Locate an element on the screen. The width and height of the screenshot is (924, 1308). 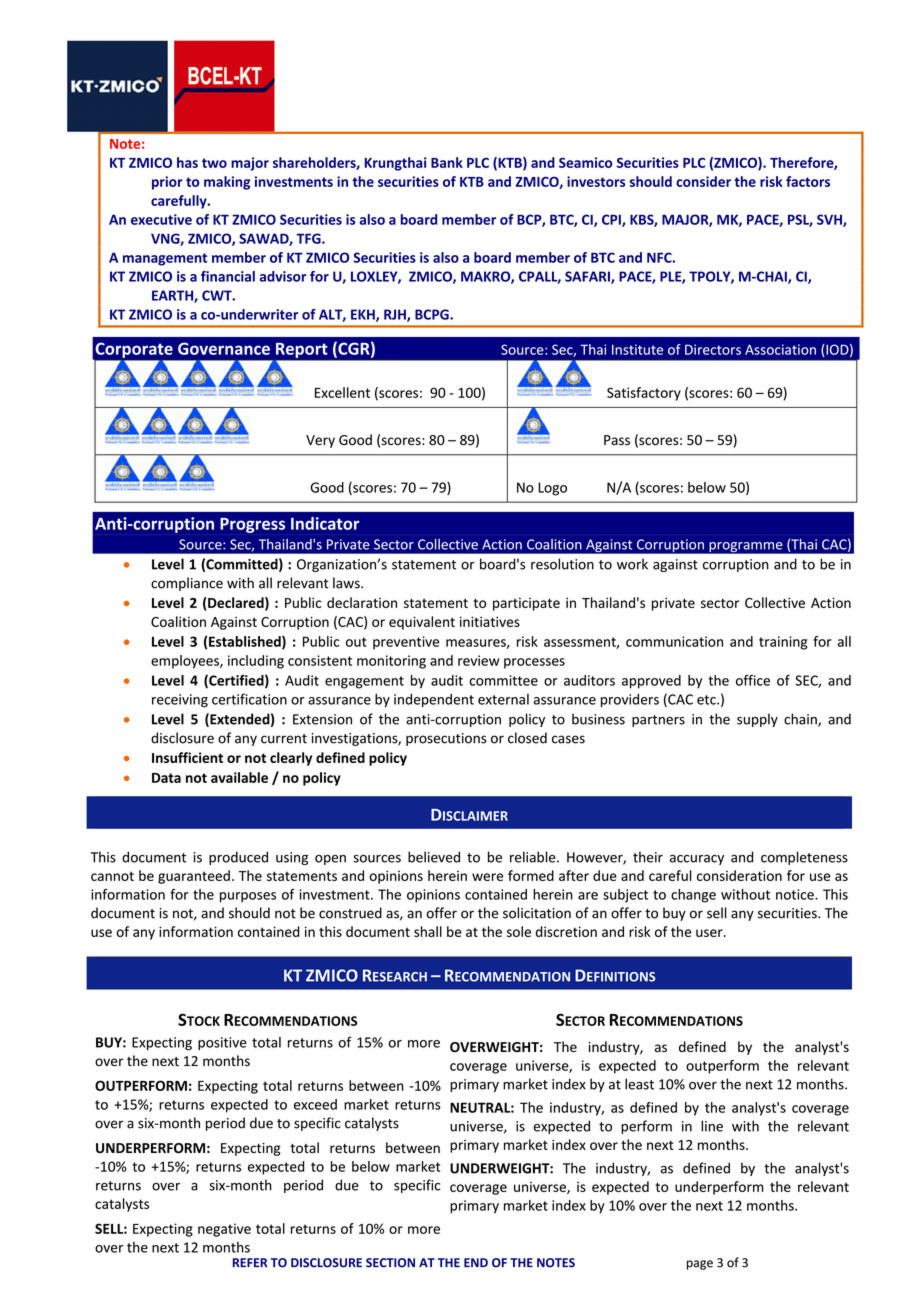
guaranteed is located at coordinates (194, 877).
